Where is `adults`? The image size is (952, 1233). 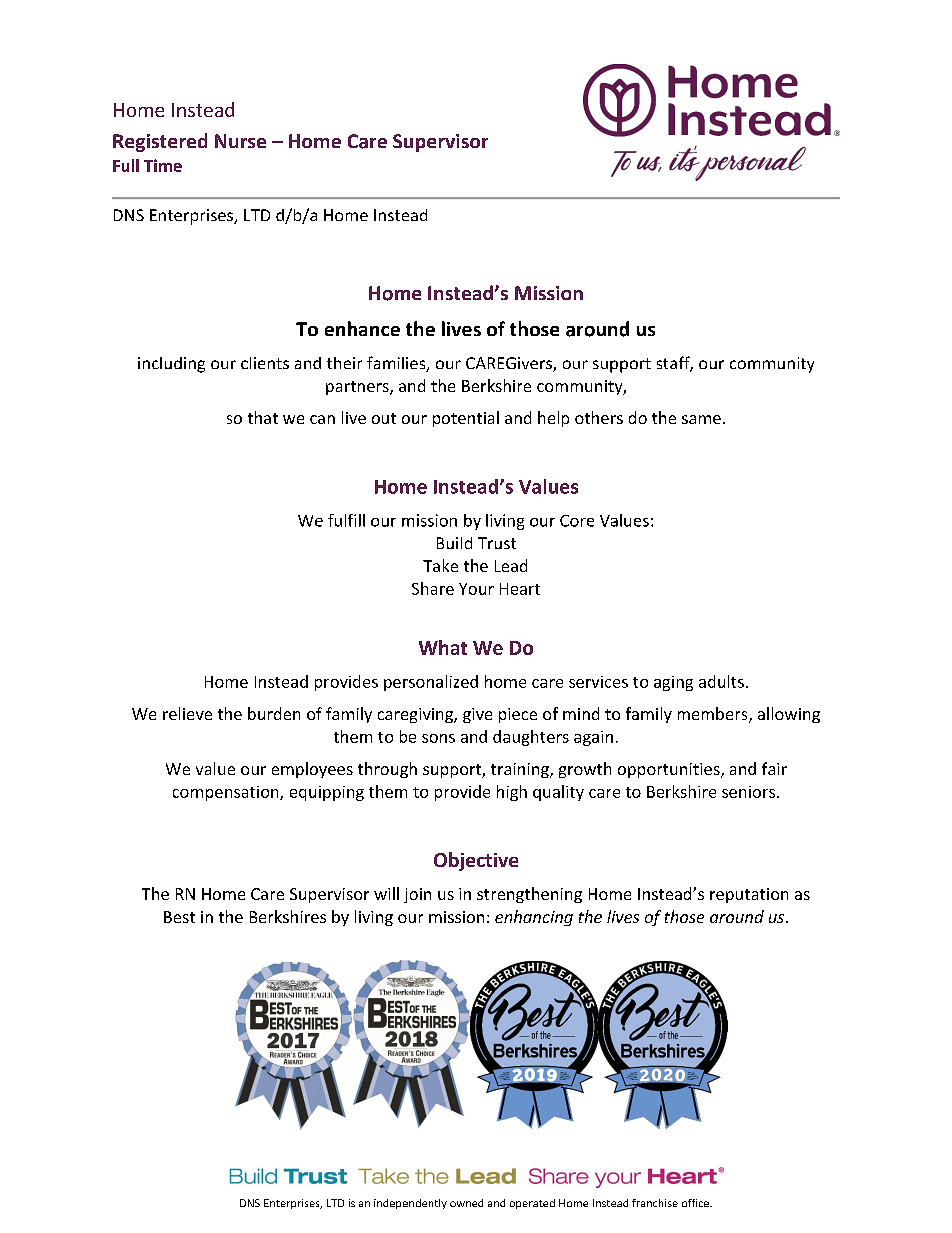
adults is located at coordinates (721, 681).
